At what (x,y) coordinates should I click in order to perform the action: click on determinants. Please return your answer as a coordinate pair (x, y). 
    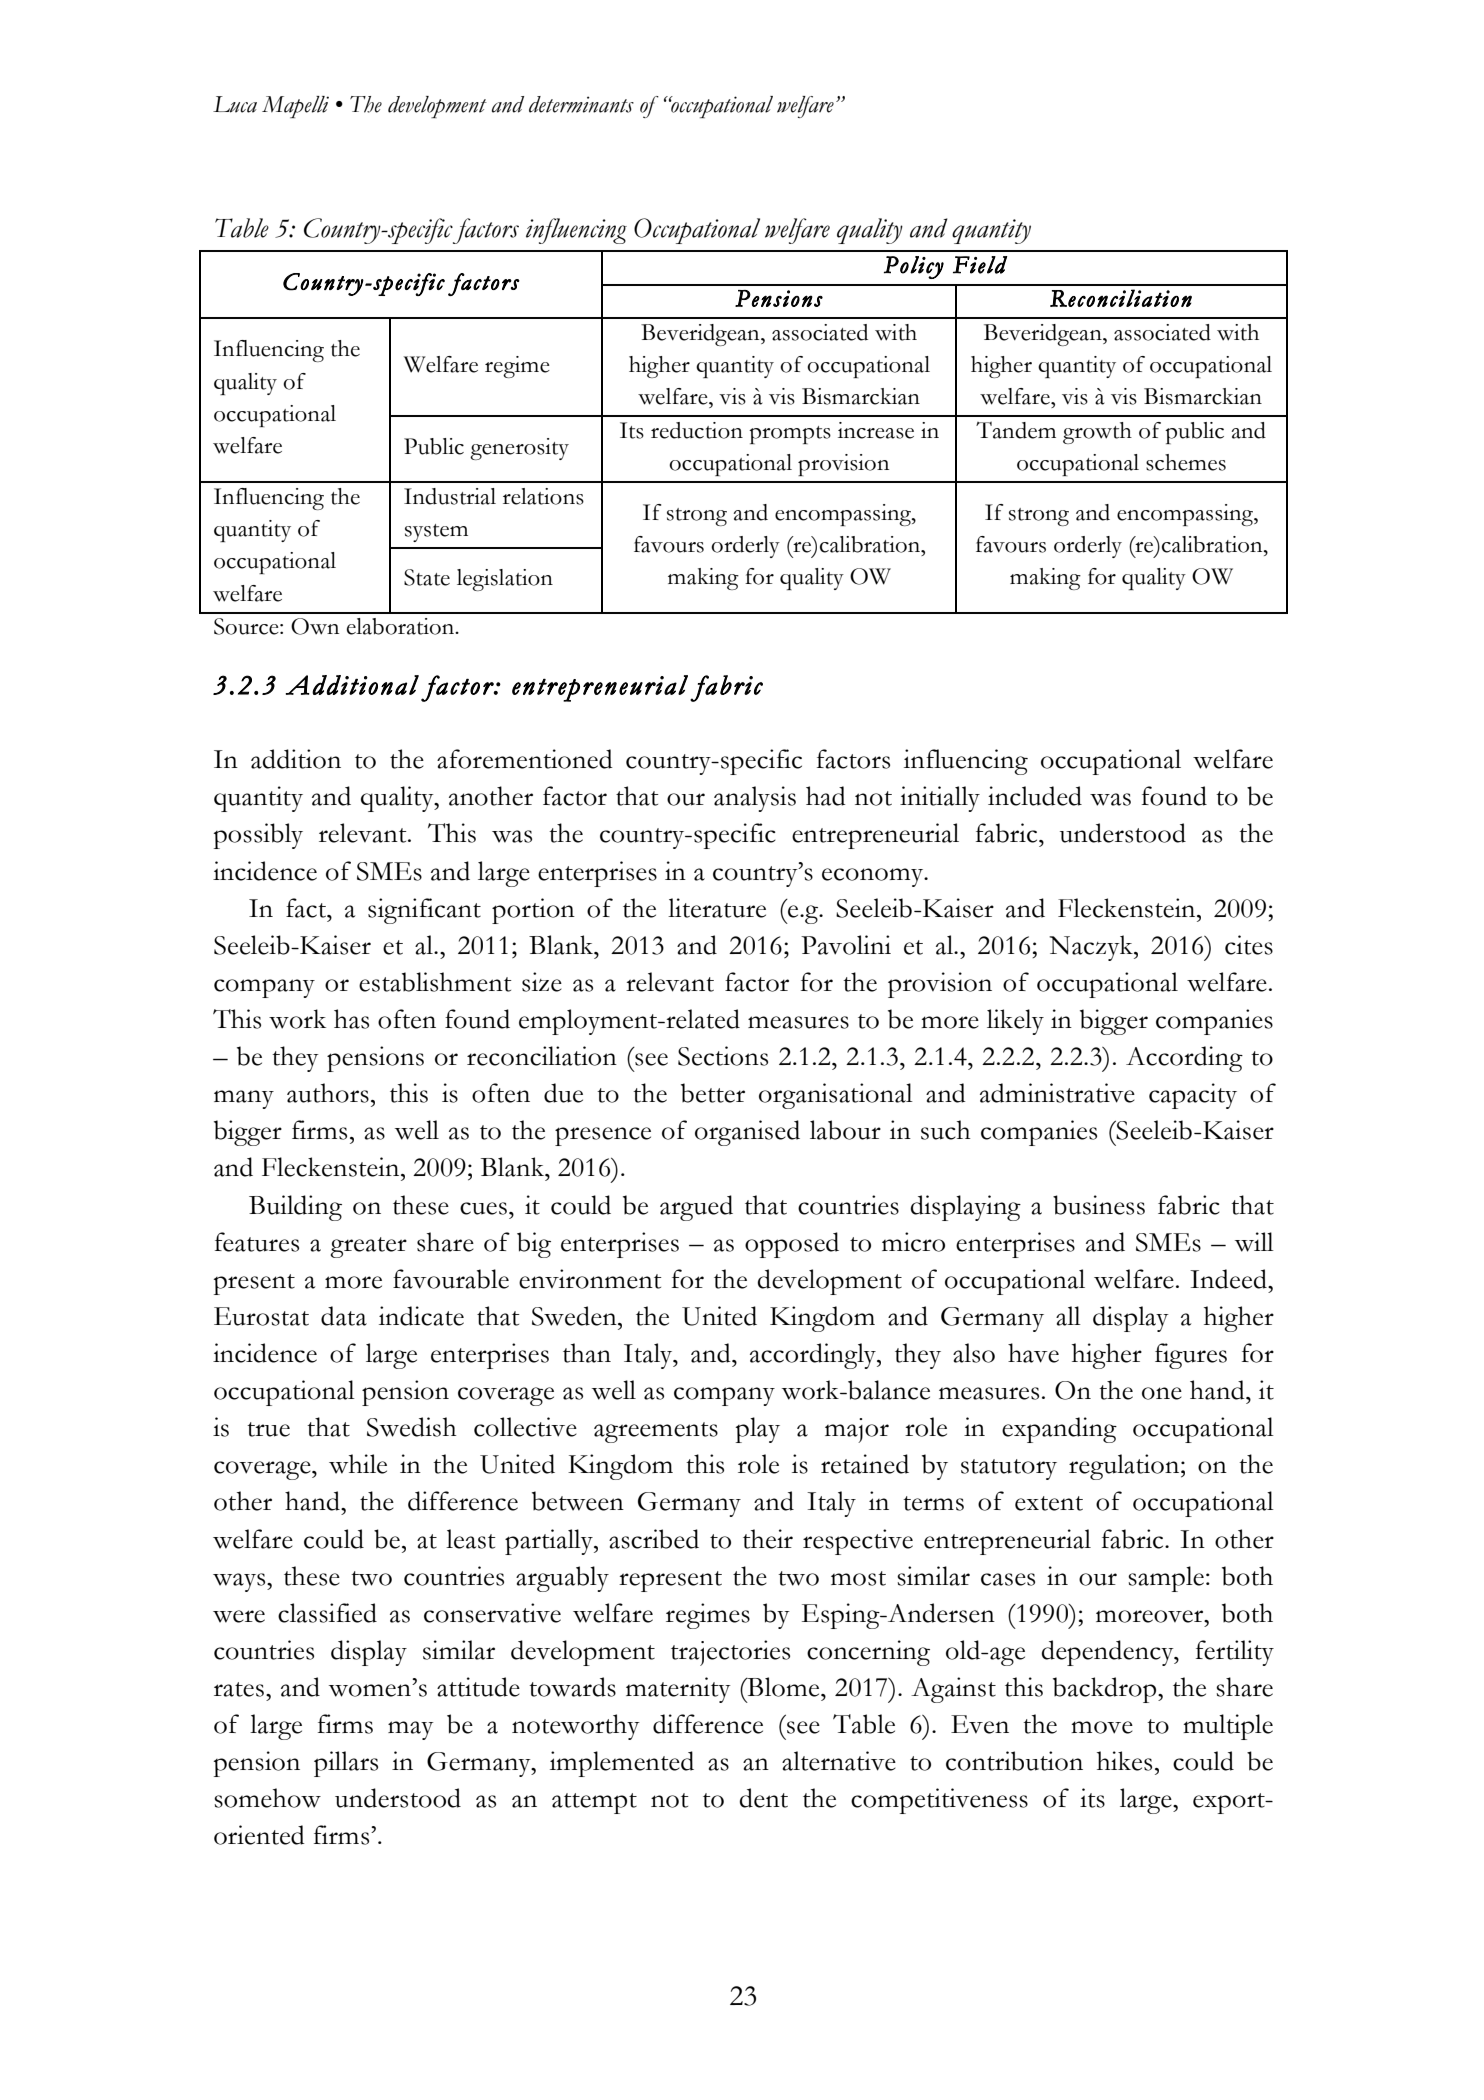
    Looking at the image, I should click on (581, 104).
